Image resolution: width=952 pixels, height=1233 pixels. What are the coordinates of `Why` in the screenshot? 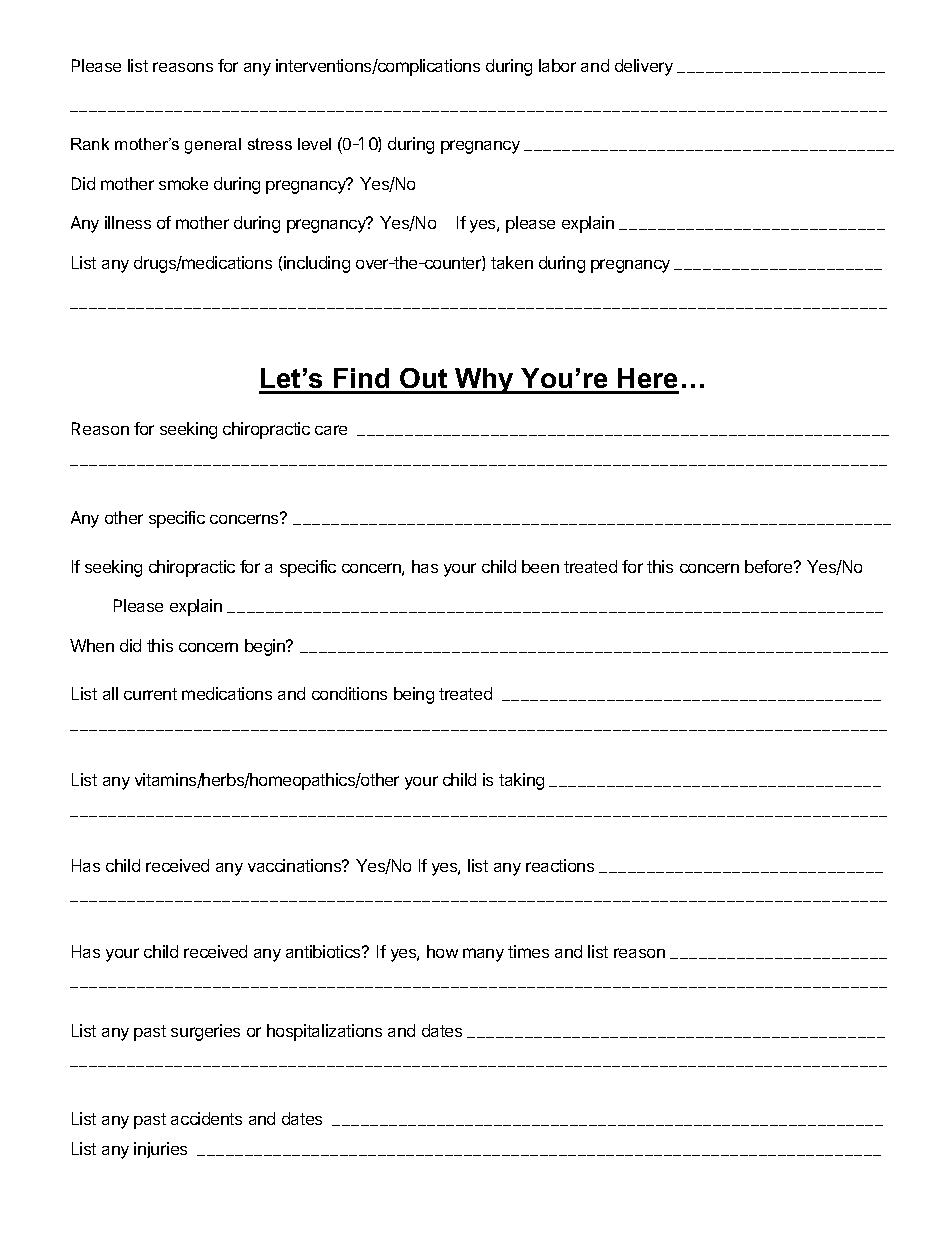 It's located at (484, 381).
